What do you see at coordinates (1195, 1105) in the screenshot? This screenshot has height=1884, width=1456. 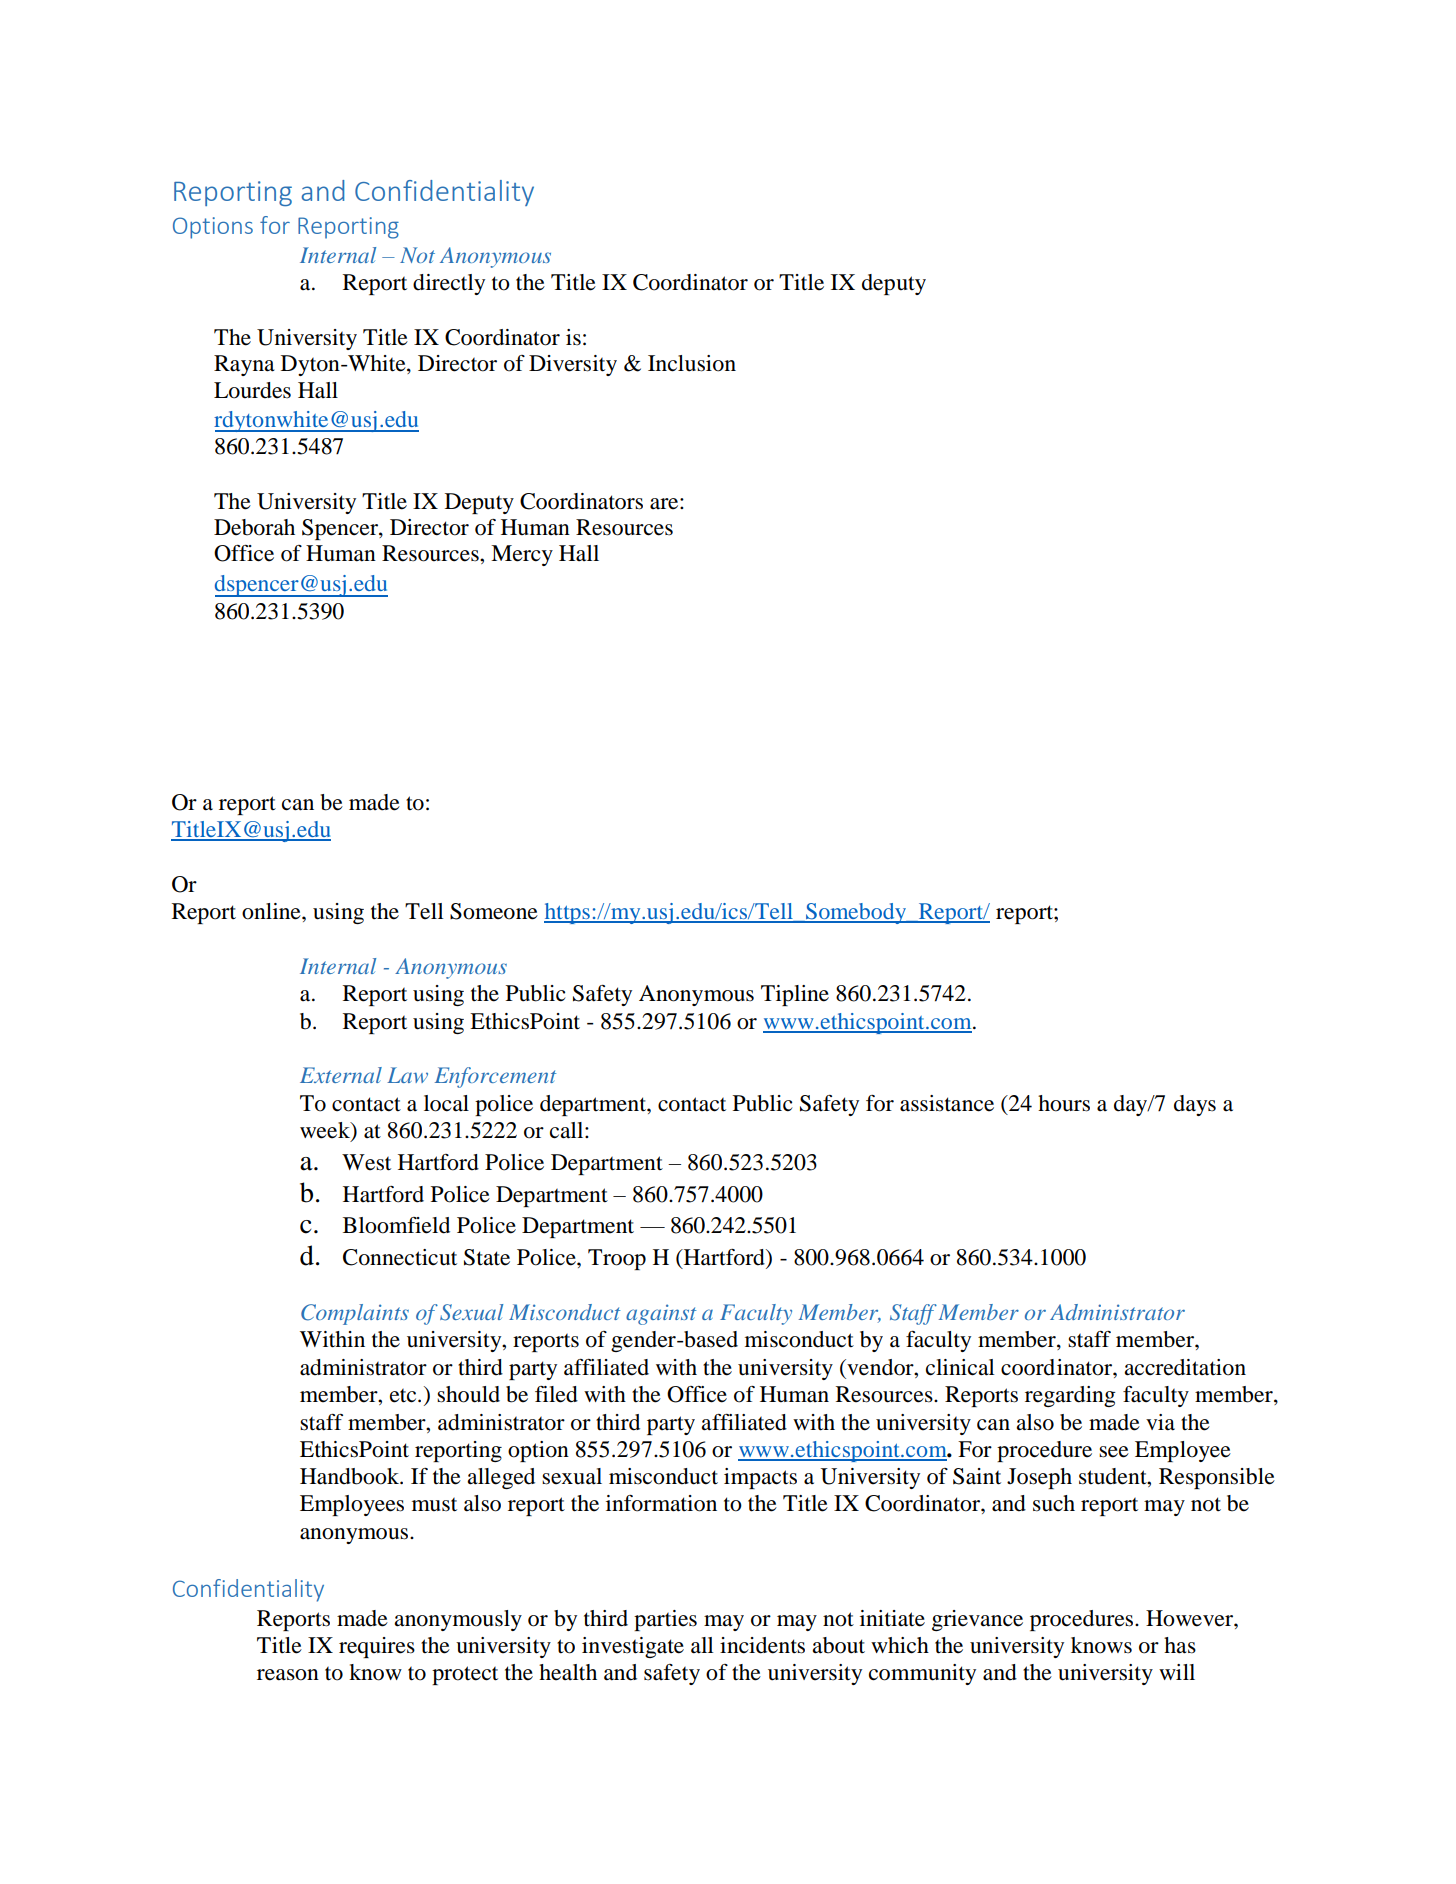 I see `days` at bounding box center [1195, 1105].
